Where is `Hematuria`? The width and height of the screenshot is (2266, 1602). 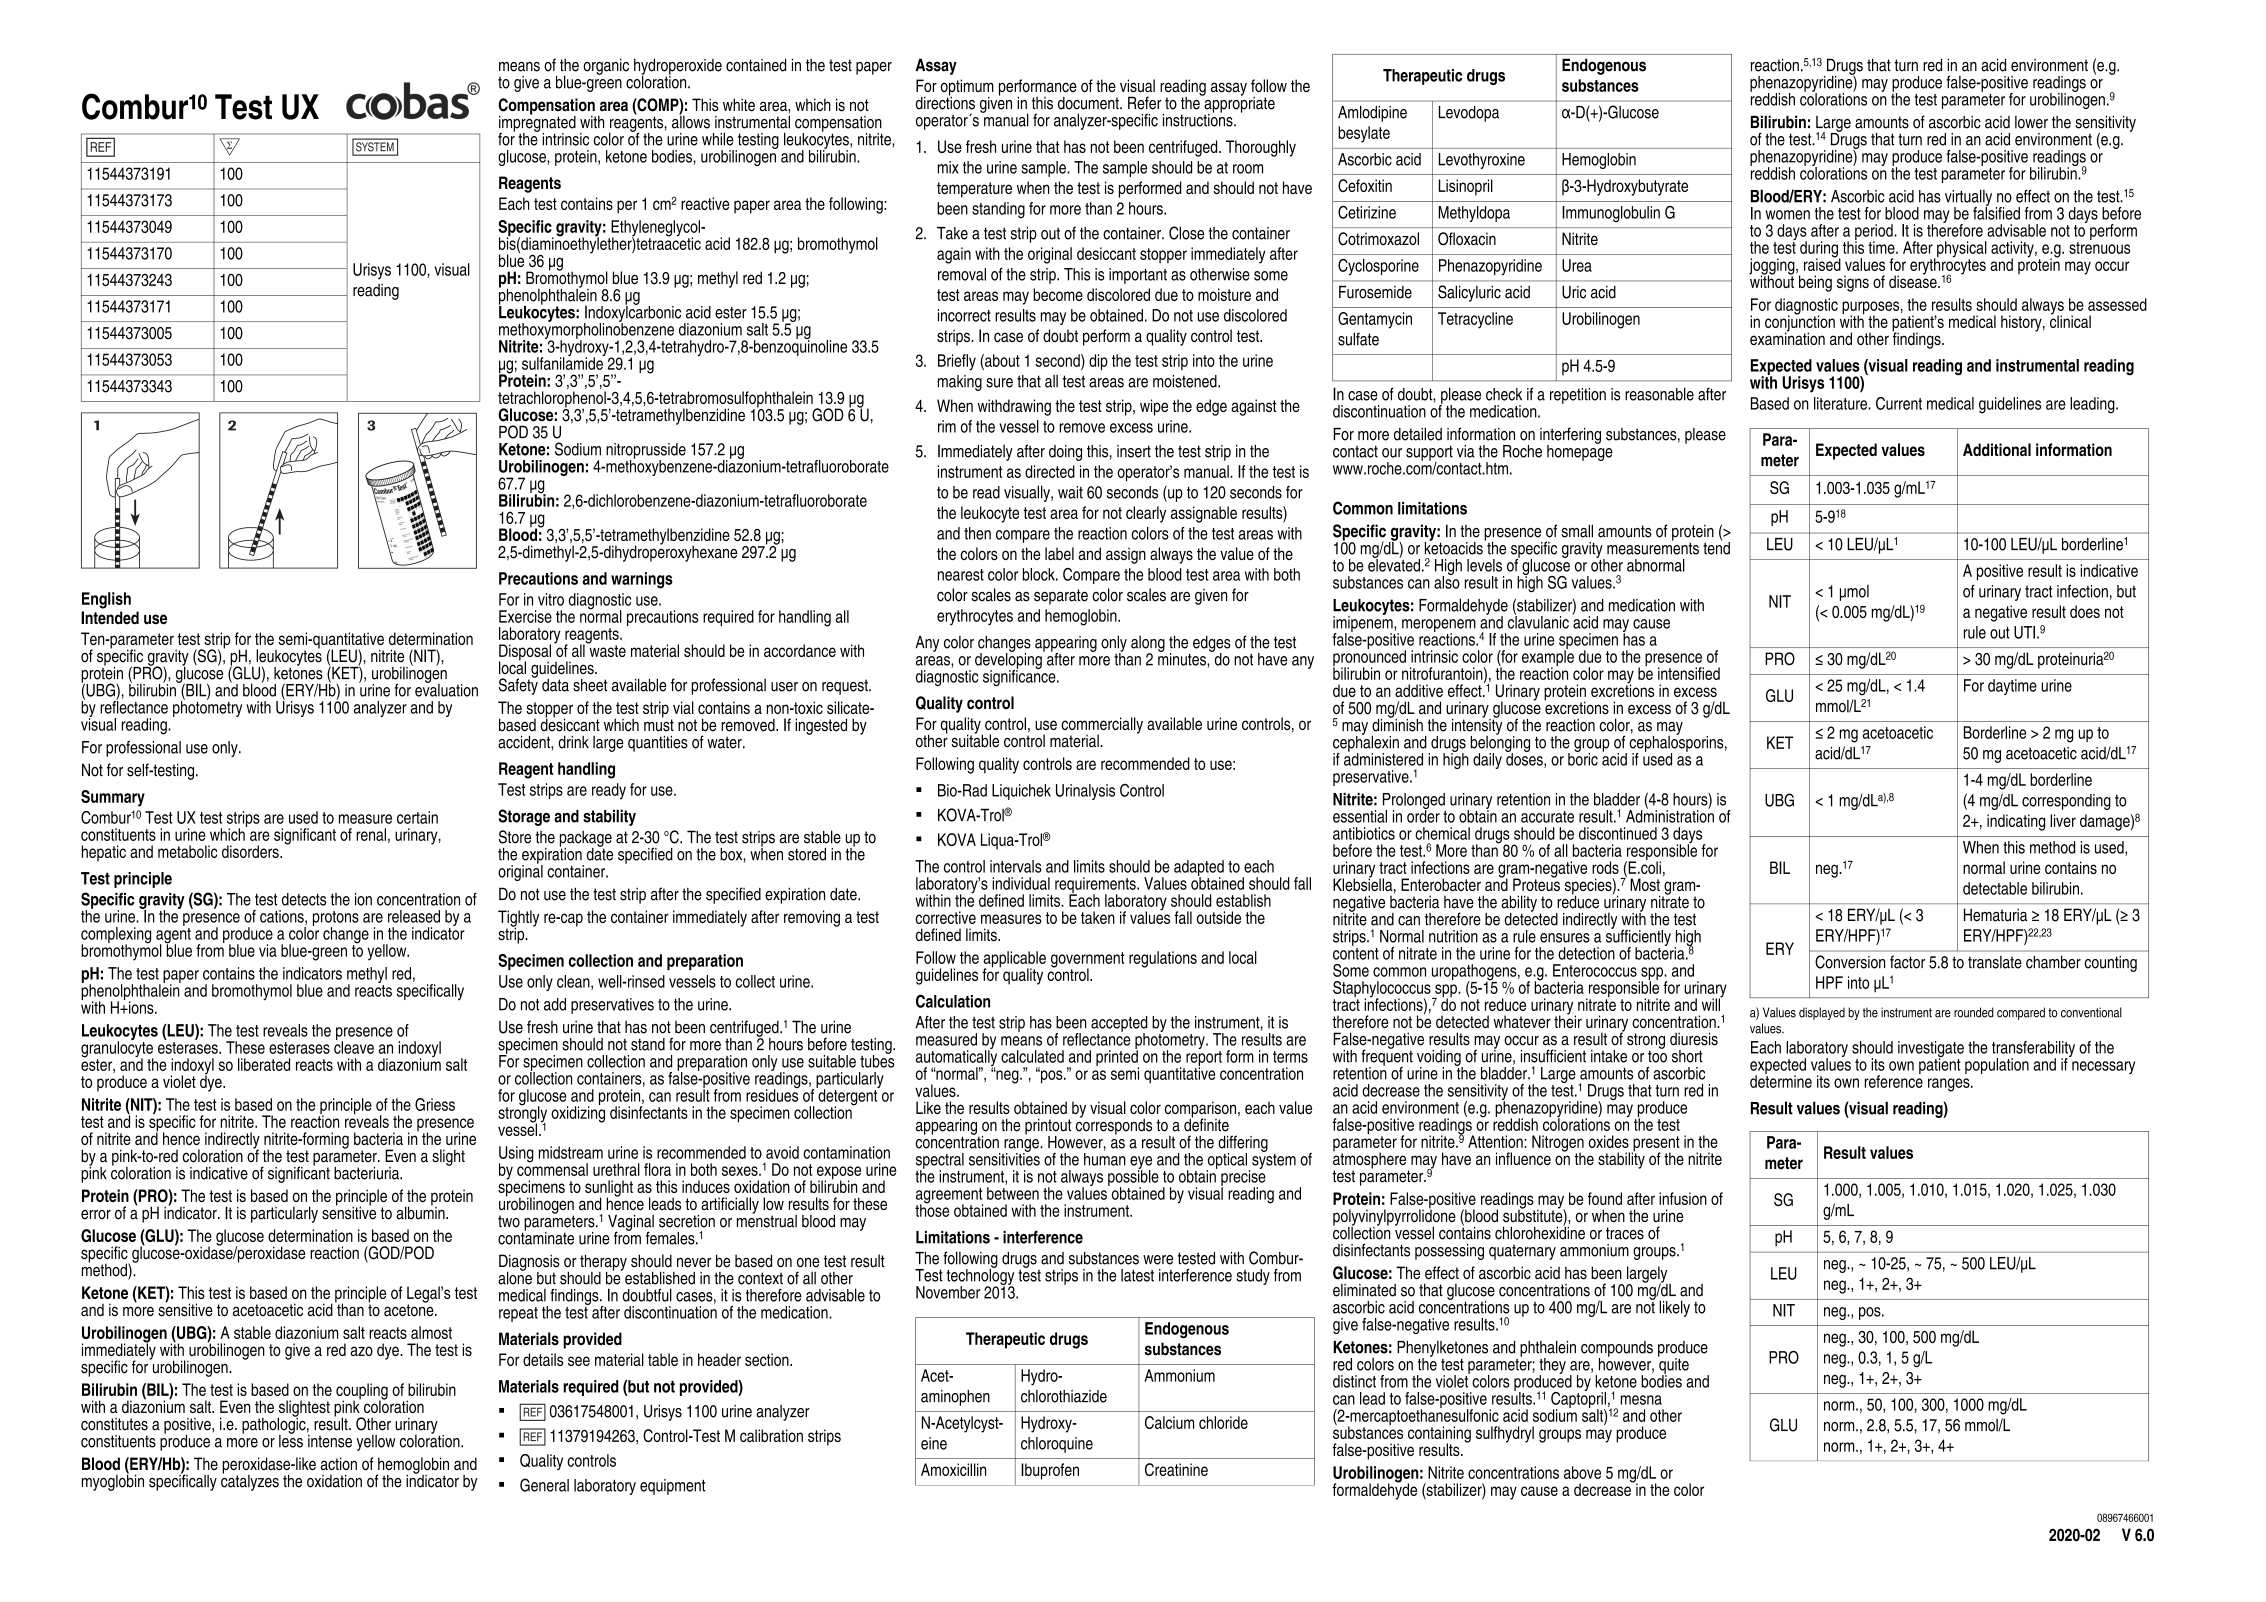
Hematuria is located at coordinates (1995, 915).
